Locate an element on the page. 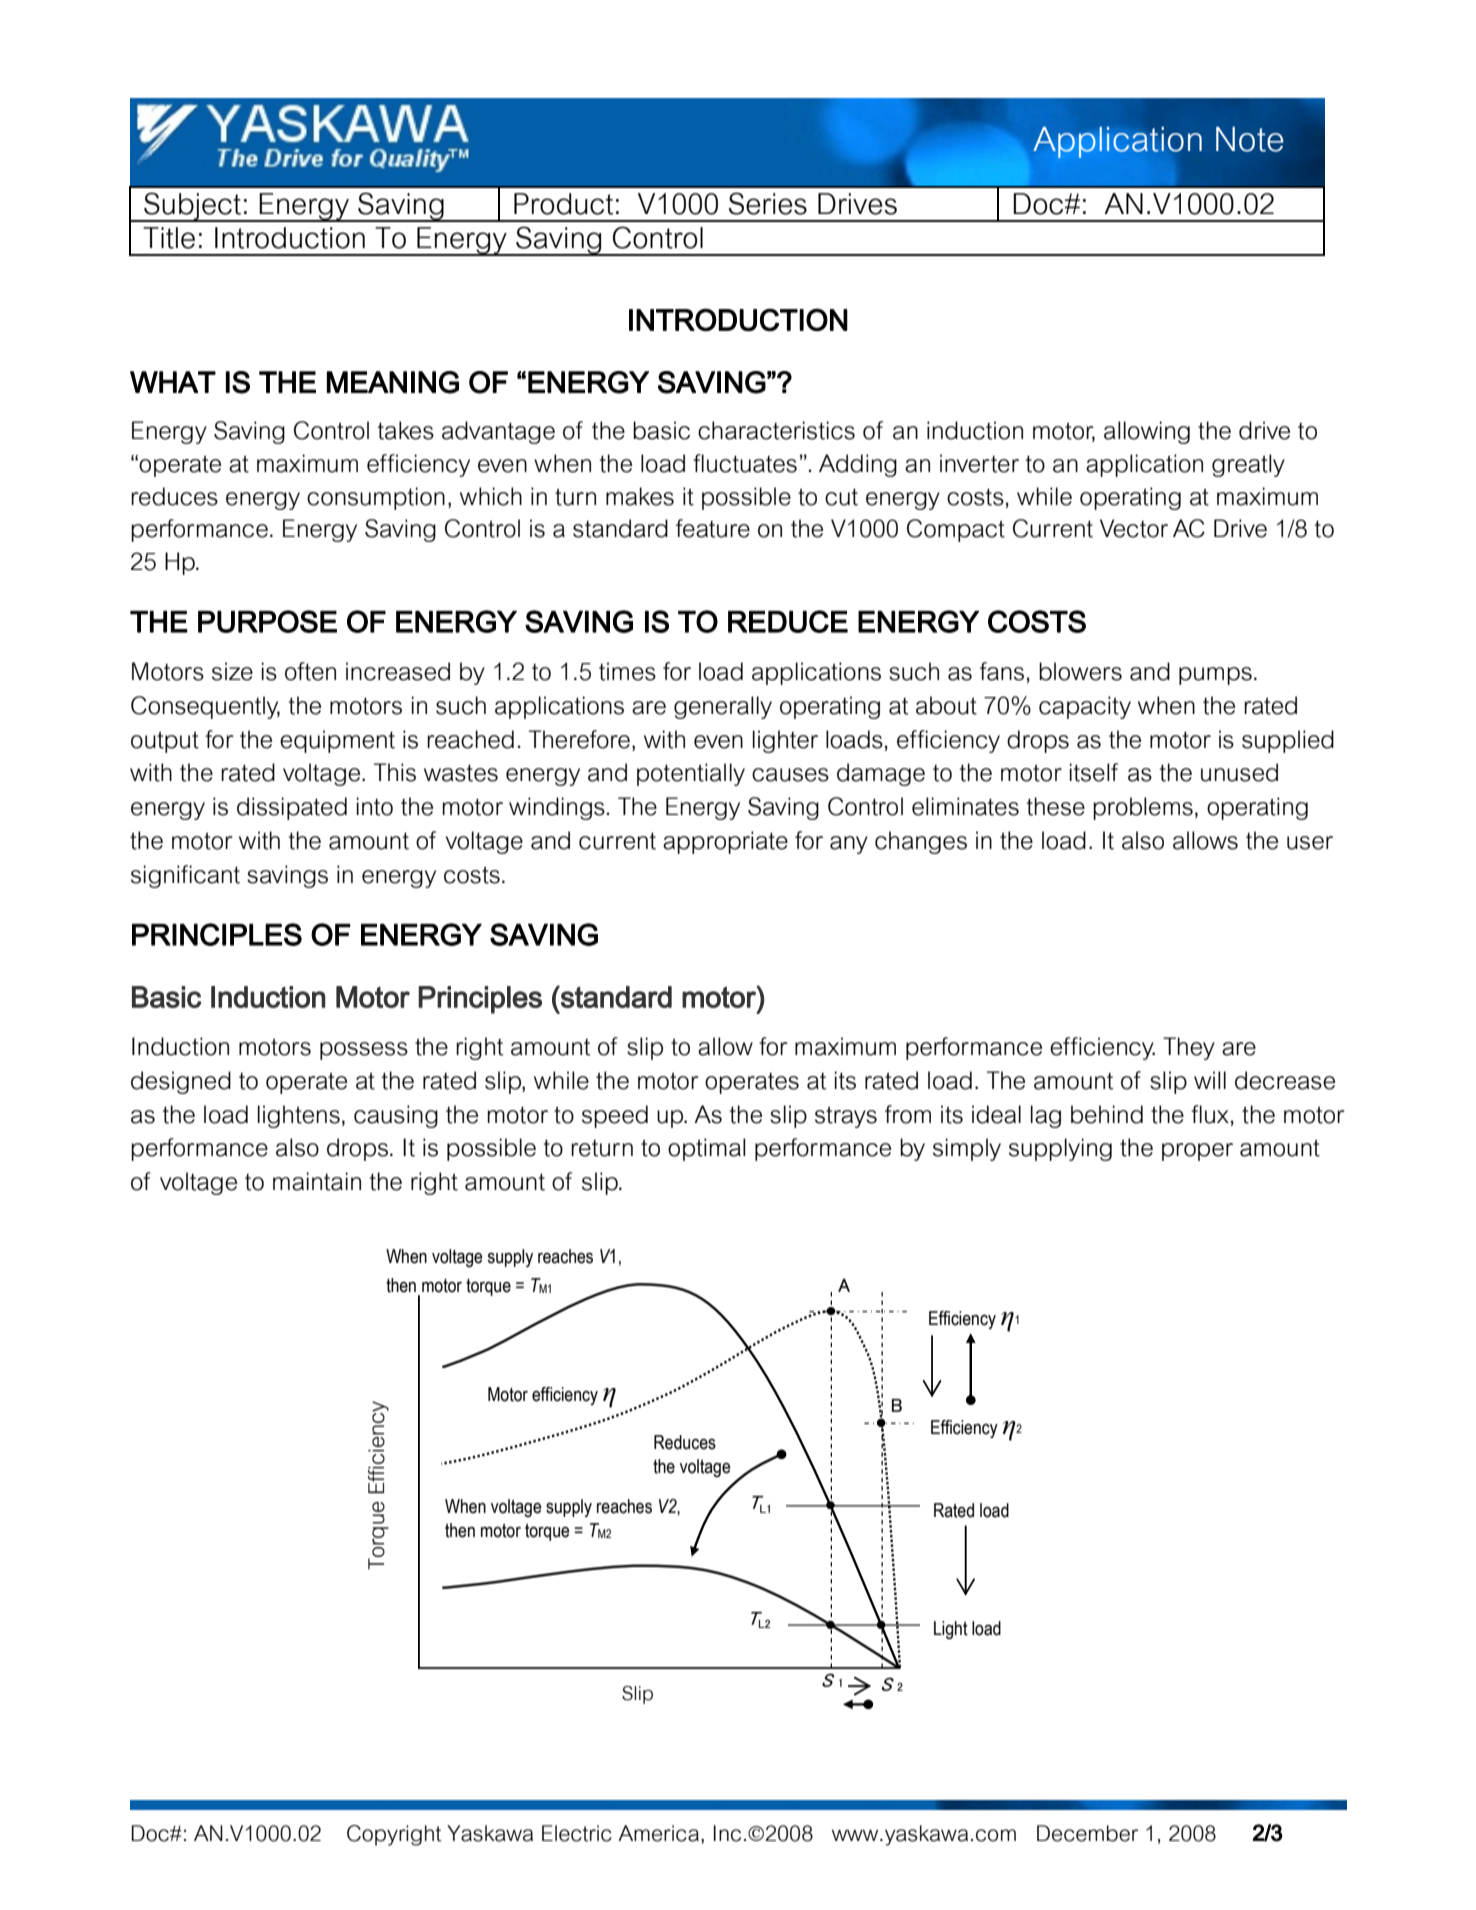 The width and height of the page is (1476, 1910). appropriate is located at coordinates (725, 842).
